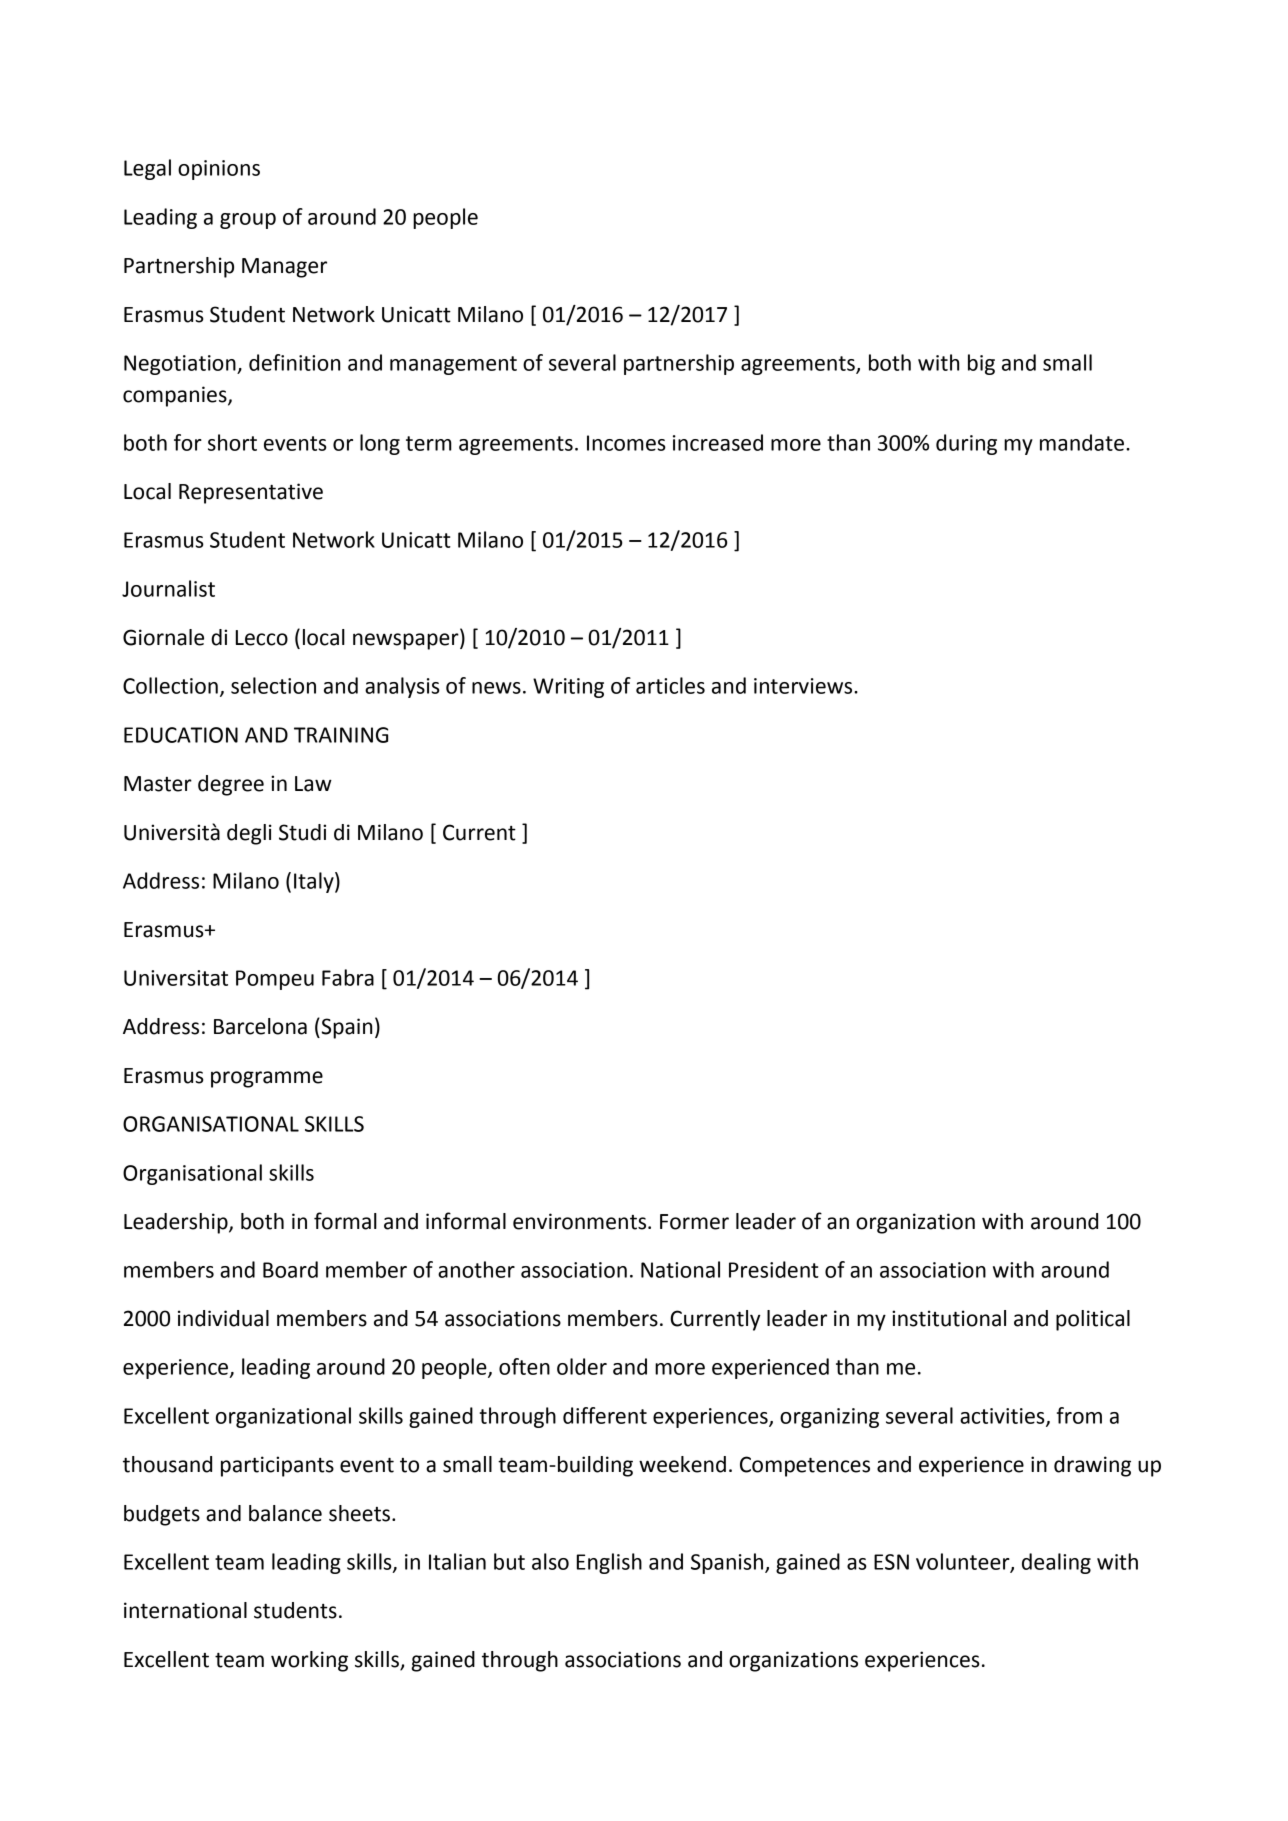  What do you see at coordinates (1056, 1563) in the screenshot?
I see `dealing` at bounding box center [1056, 1563].
